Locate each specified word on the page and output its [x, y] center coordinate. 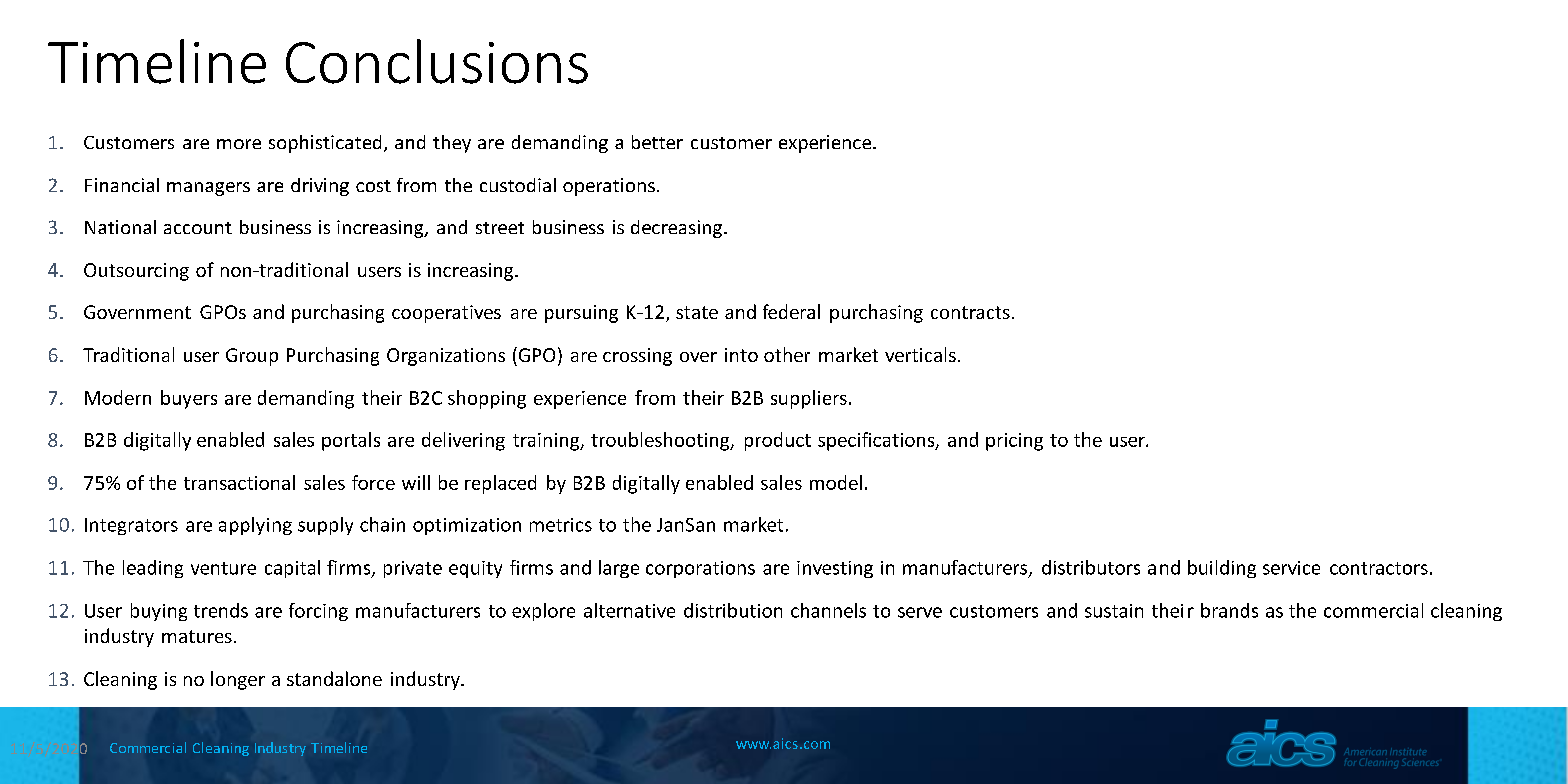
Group [252, 357]
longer [238, 680]
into [741, 355]
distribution [733, 610]
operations [609, 187]
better [657, 142]
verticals [920, 354]
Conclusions [437, 61]
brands [1229, 610]
